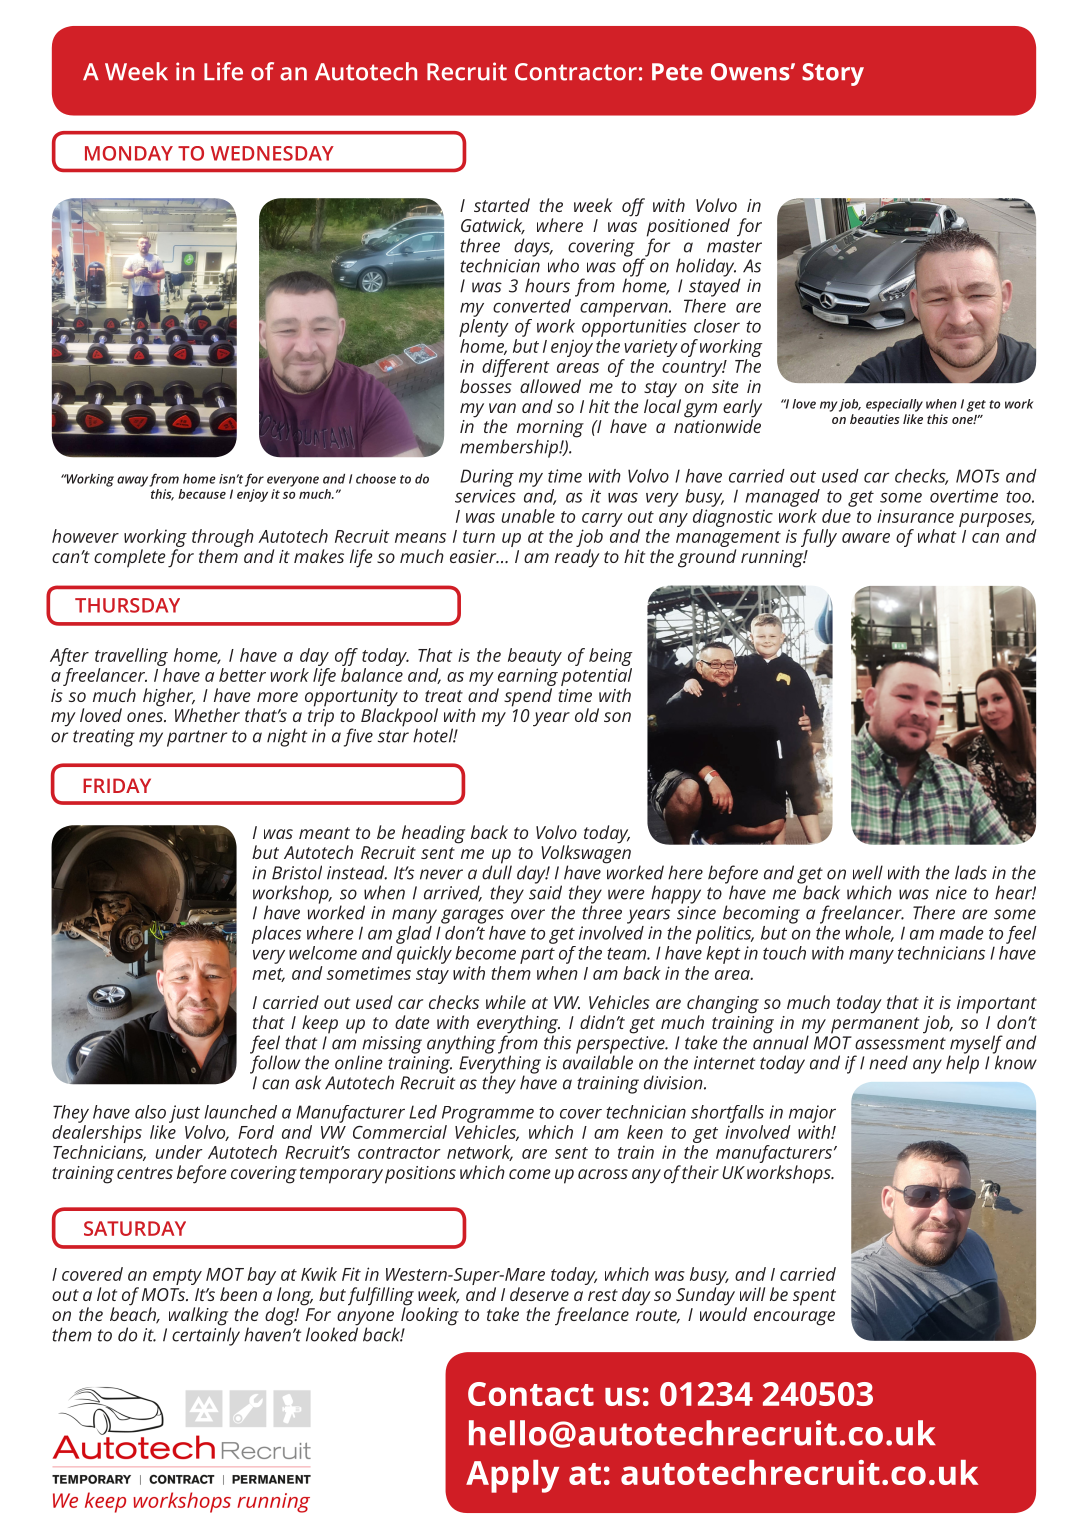  What do you see at coordinates (206, 1335) in the document?
I see `certainly` at bounding box center [206, 1335].
